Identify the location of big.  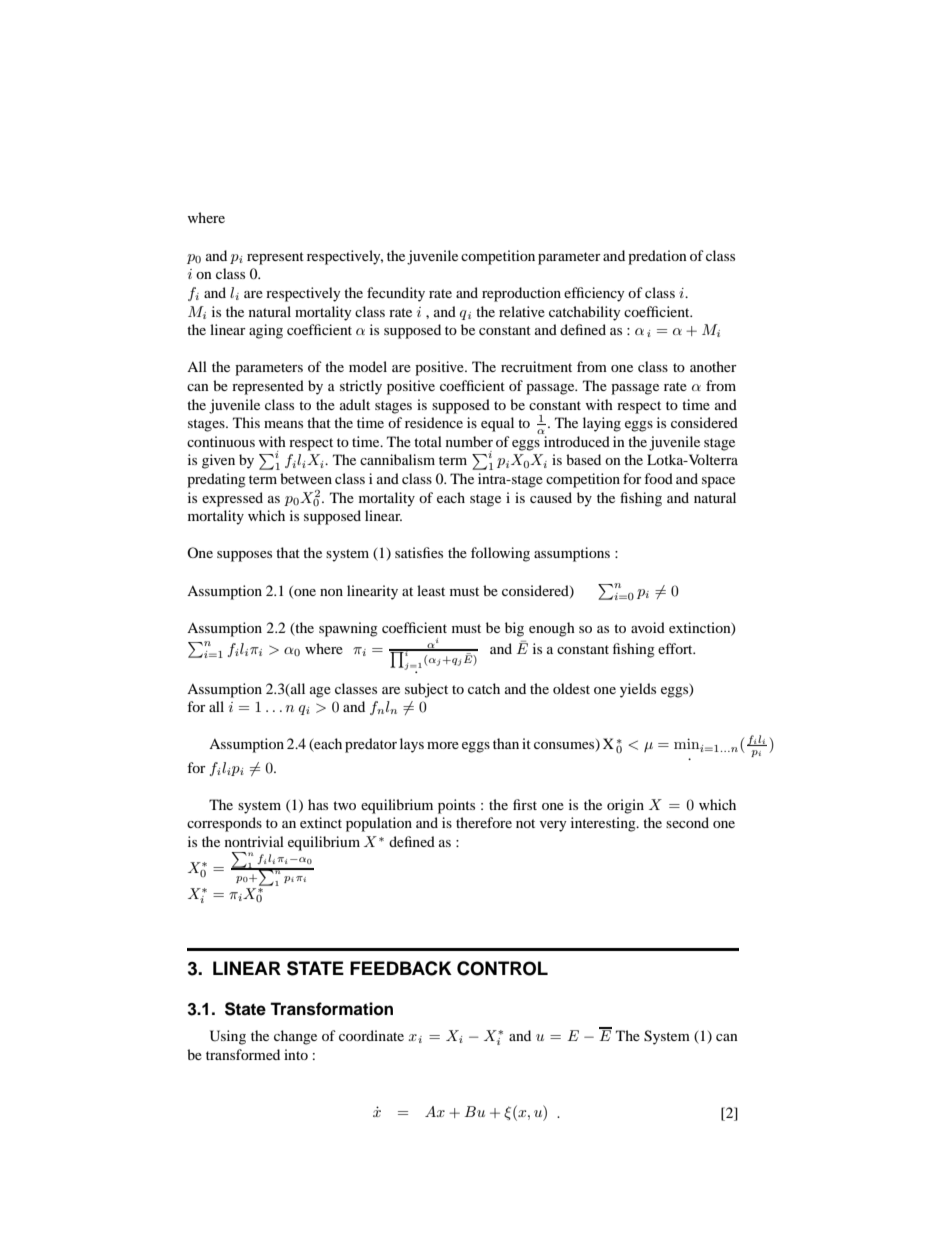
(514, 629).
